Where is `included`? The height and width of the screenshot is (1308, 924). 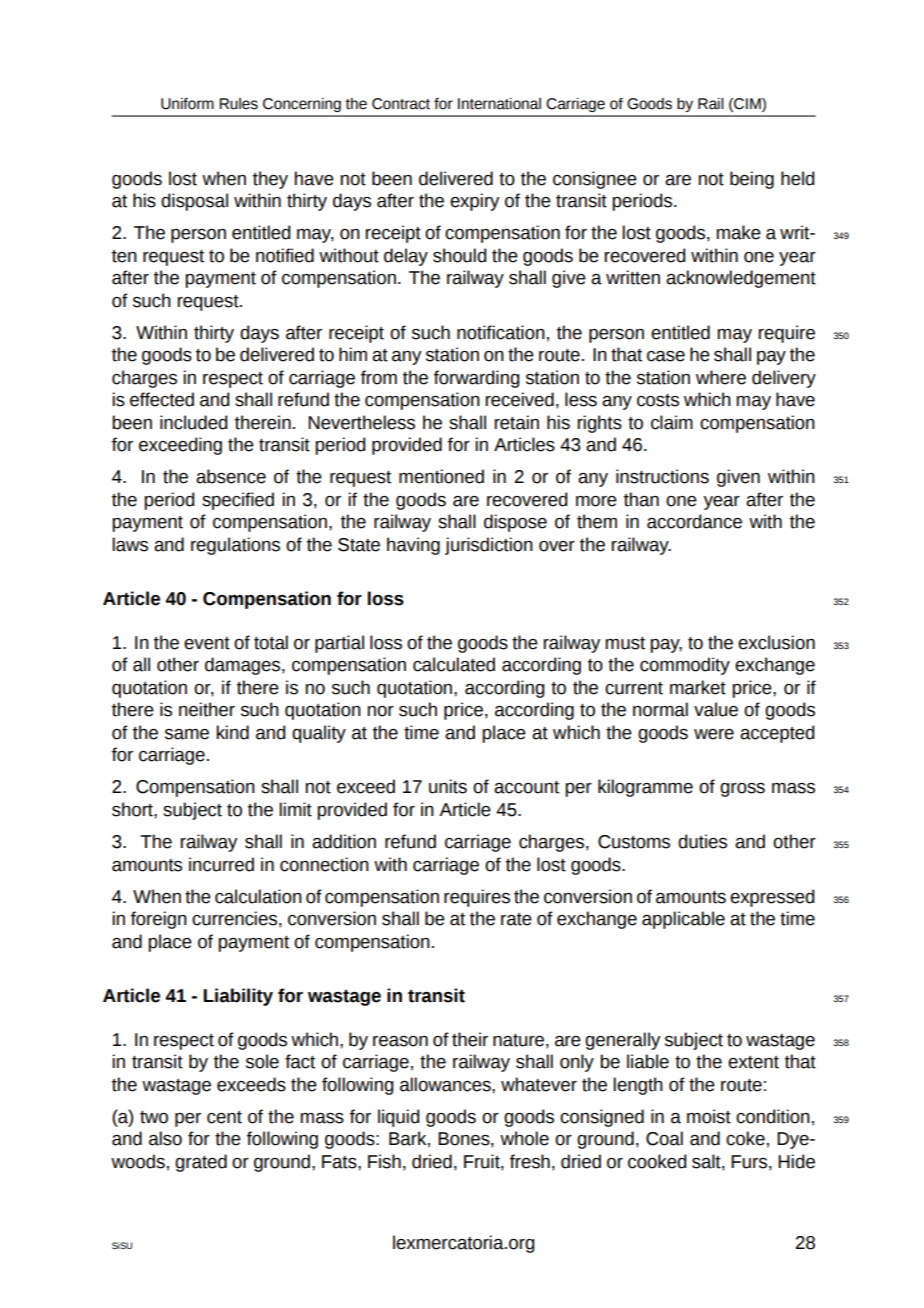 included is located at coordinates (194, 422).
